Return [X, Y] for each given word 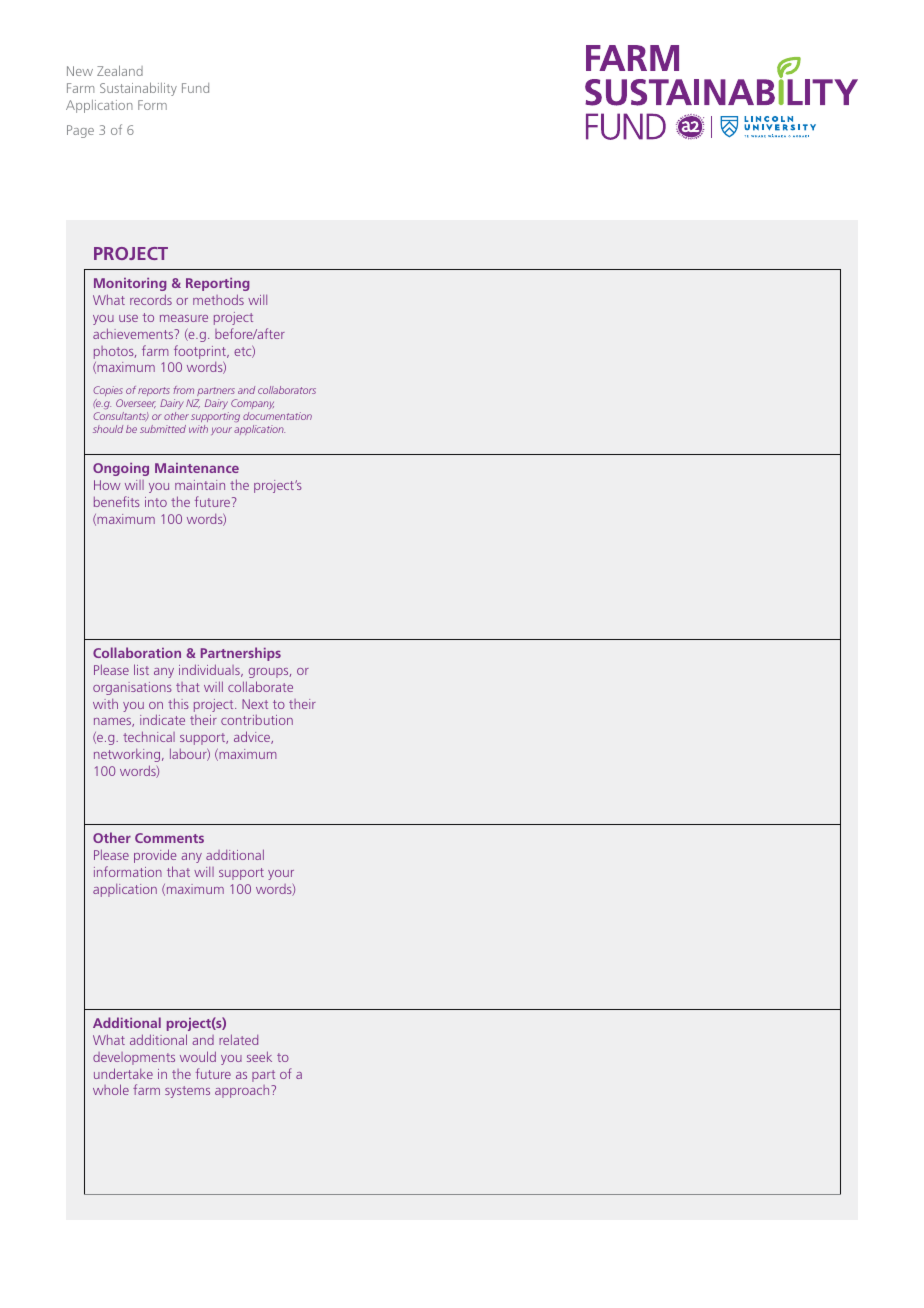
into [156, 502]
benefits [117, 501]
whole [111, 1089]
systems [187, 1092]
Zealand [120, 70]
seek [259, 1056]
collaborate [260, 686]
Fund [195, 88]
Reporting [217, 284]
